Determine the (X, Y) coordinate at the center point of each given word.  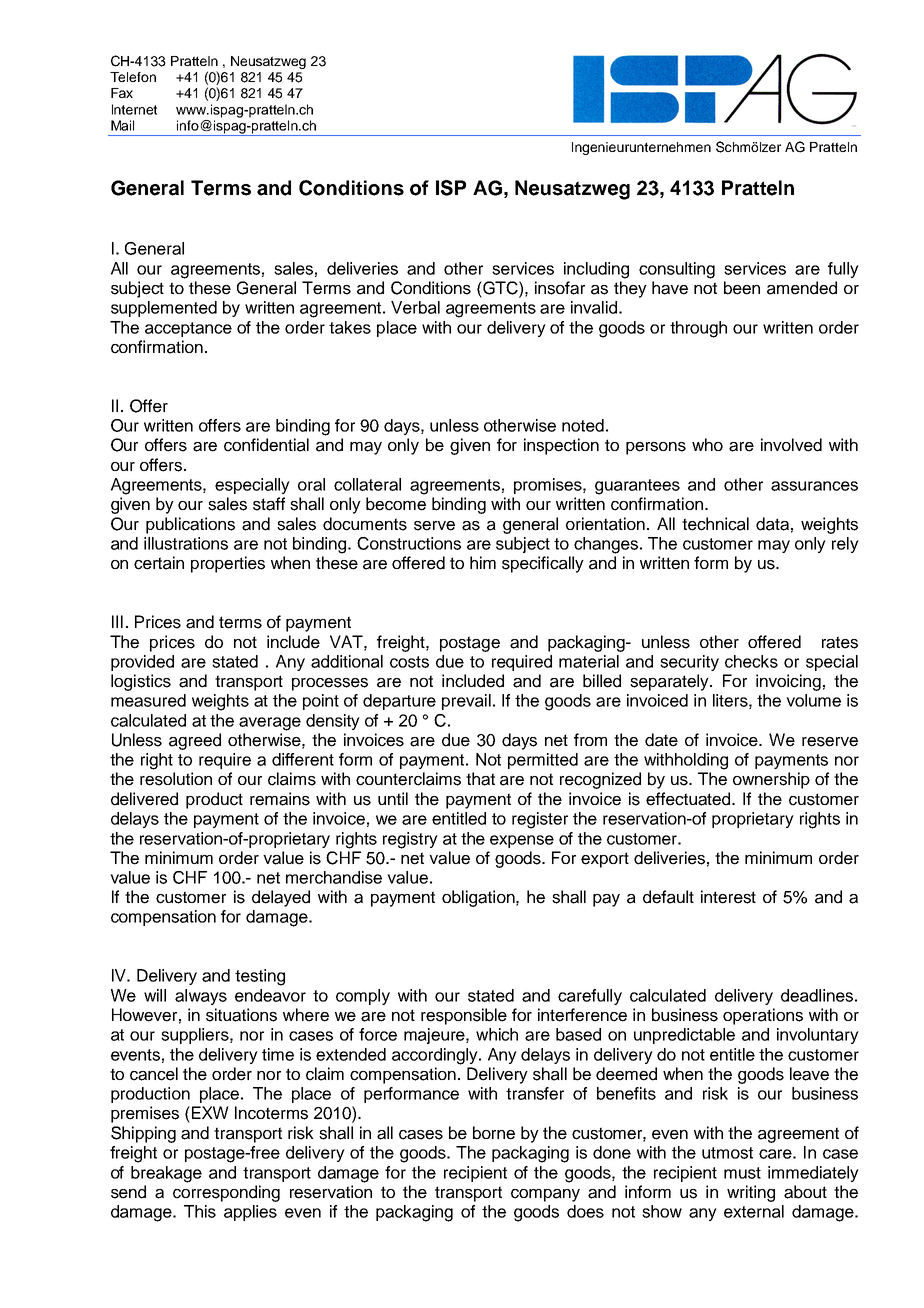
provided (142, 663)
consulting (677, 270)
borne (494, 1133)
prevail (466, 702)
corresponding (226, 1193)
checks (751, 661)
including (596, 270)
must (742, 1173)
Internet (134, 109)
